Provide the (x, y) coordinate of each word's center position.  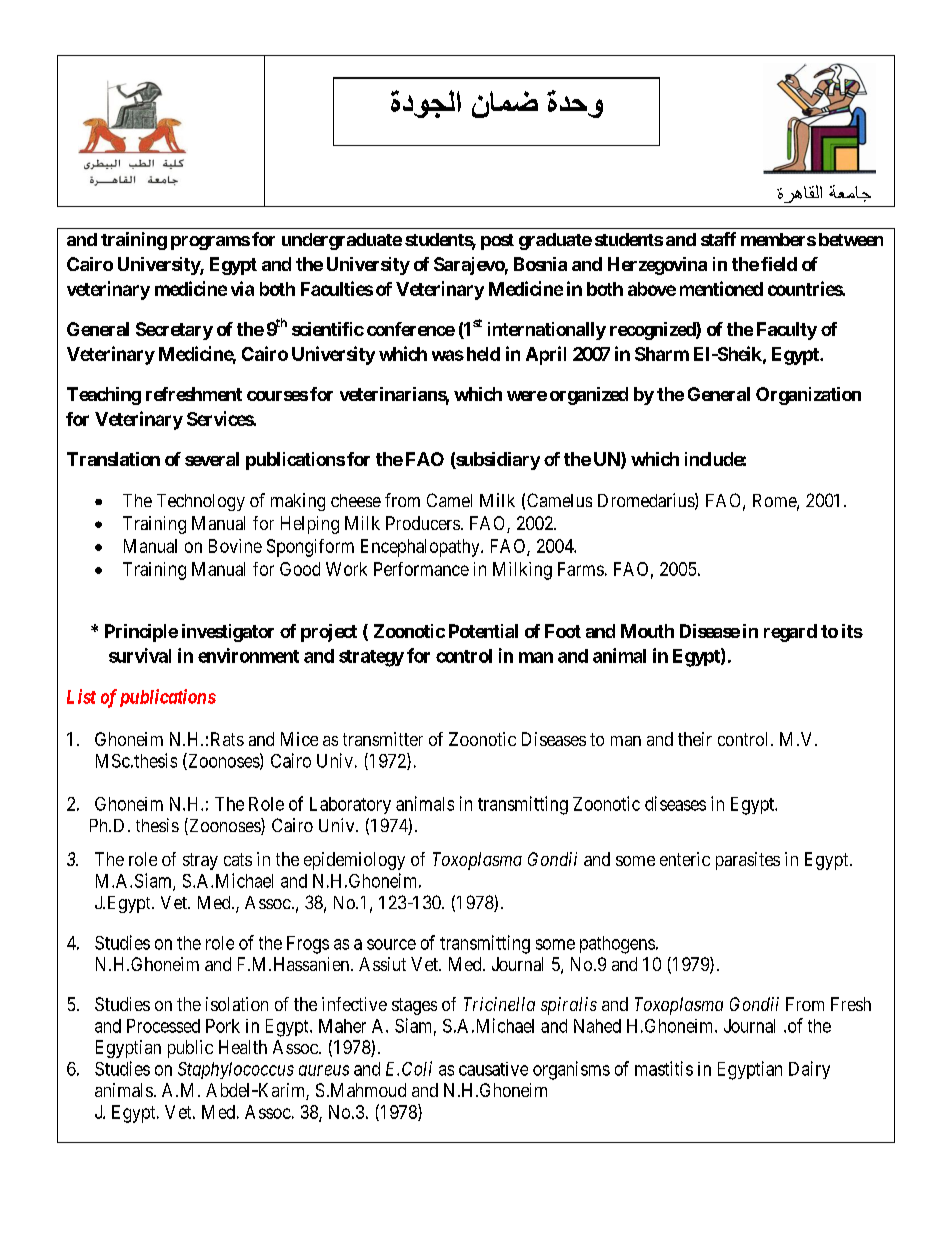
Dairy (809, 1070)
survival (140, 655)
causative (493, 1069)
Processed (163, 1026)
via (242, 288)
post (497, 242)
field (779, 264)
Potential (483, 631)
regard (790, 633)
